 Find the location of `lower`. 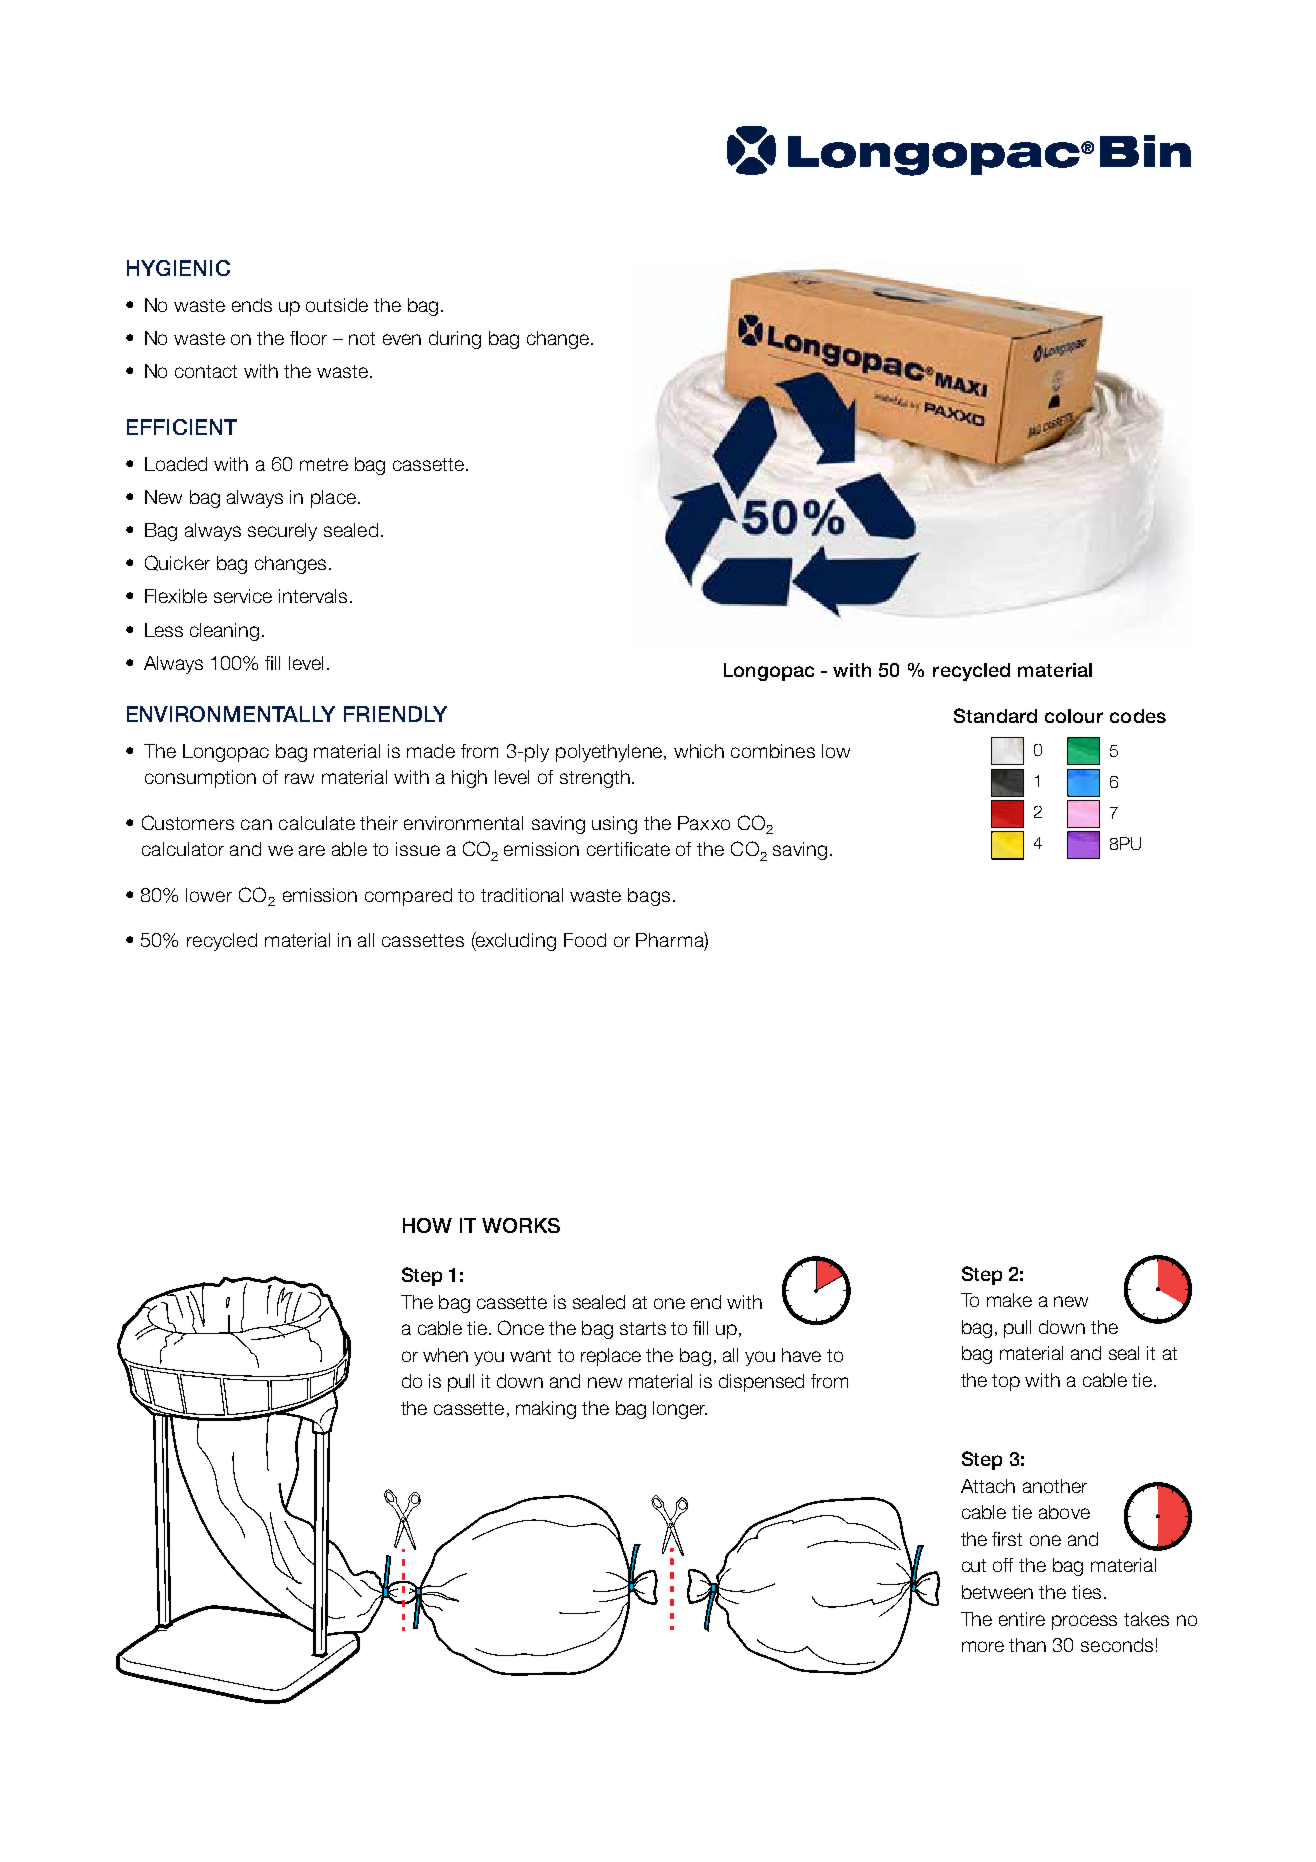

lower is located at coordinates (209, 895).
